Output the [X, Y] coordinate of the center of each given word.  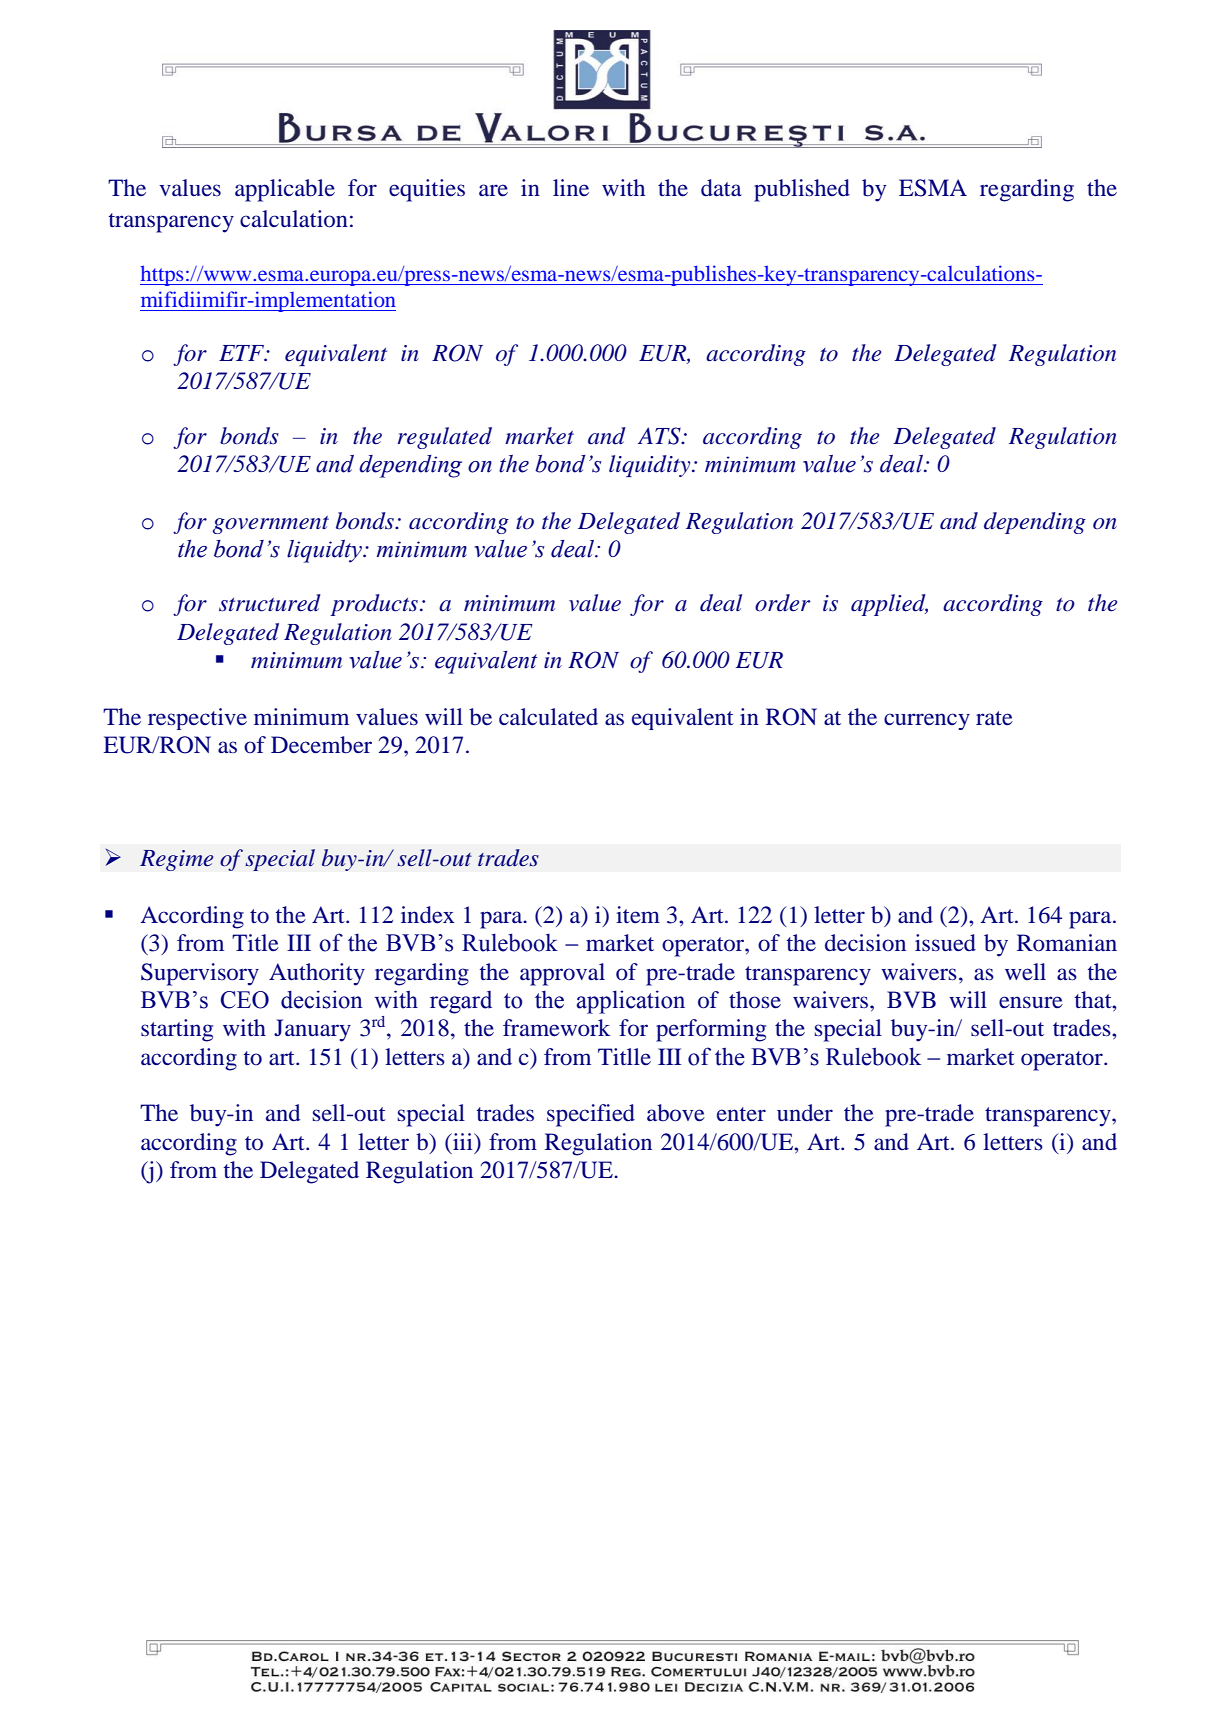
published [802, 190]
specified [591, 1115]
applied [889, 605]
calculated [548, 717]
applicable [285, 190]
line [571, 188]
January [312, 1030]
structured [270, 603]
